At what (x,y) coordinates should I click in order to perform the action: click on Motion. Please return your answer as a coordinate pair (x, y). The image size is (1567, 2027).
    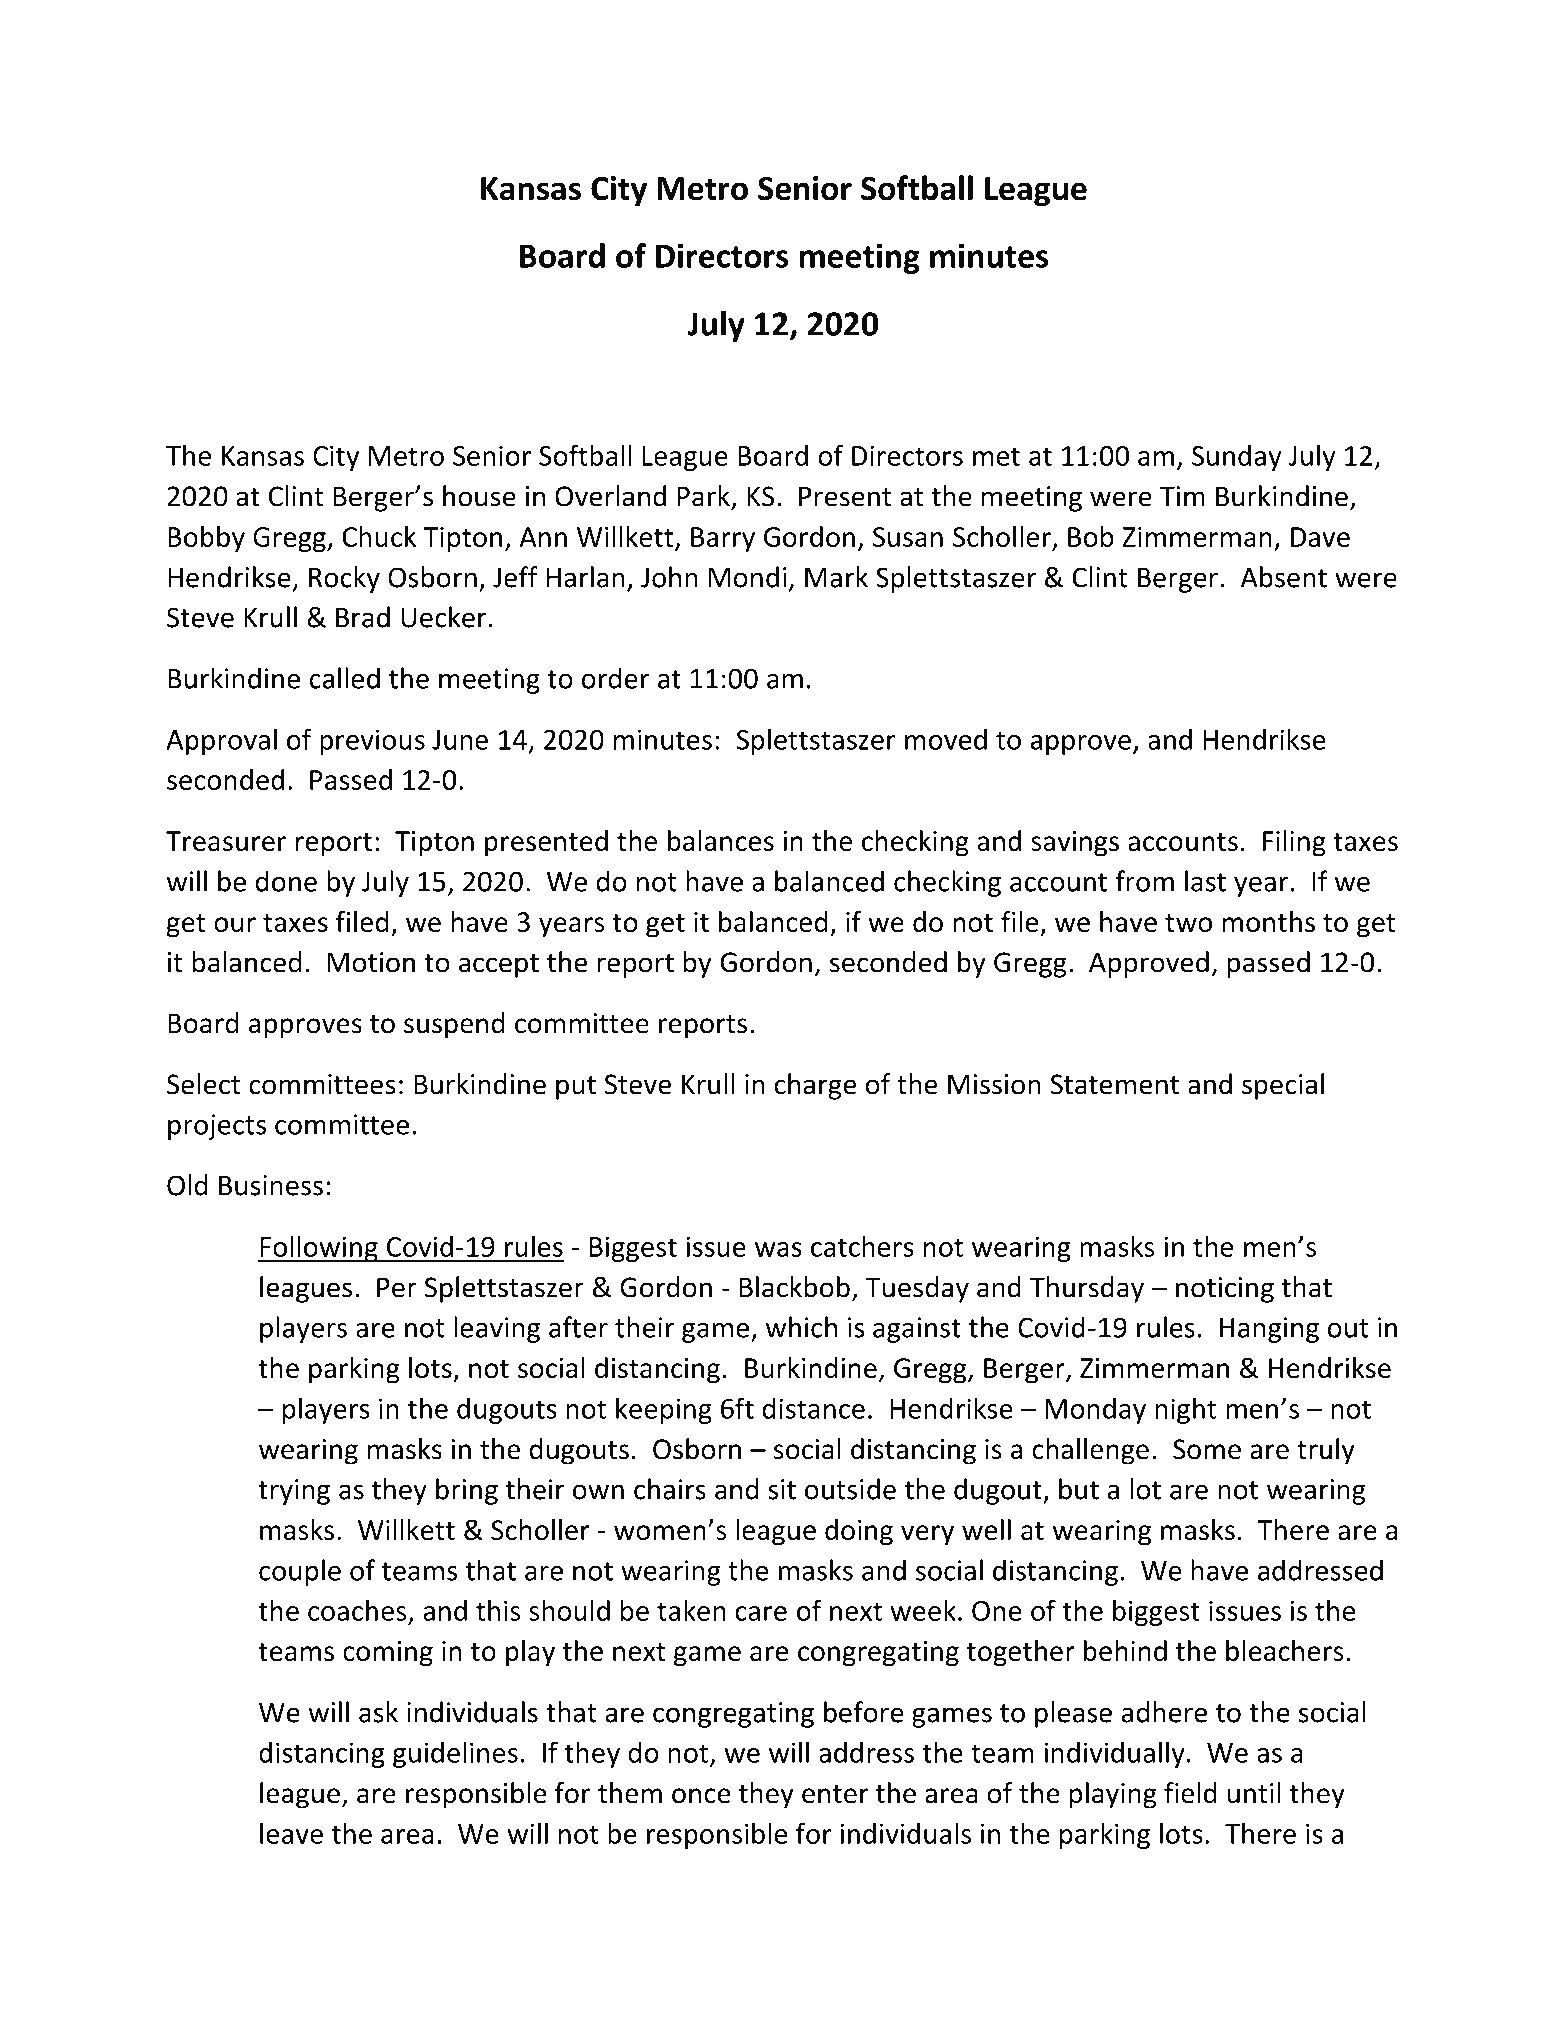
    Looking at the image, I should click on (371, 962).
